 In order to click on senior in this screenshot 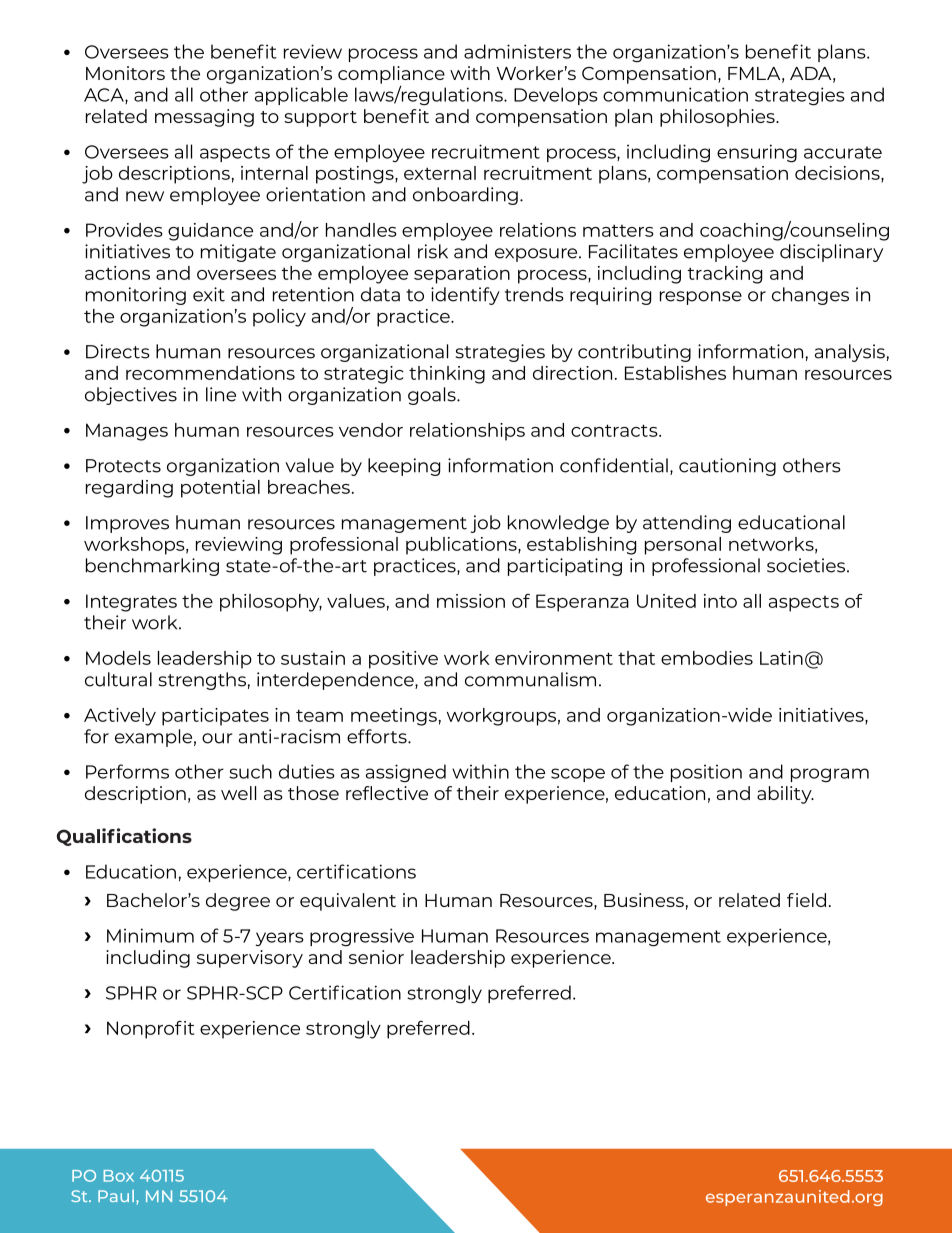, I will do `click(376, 957)`.
